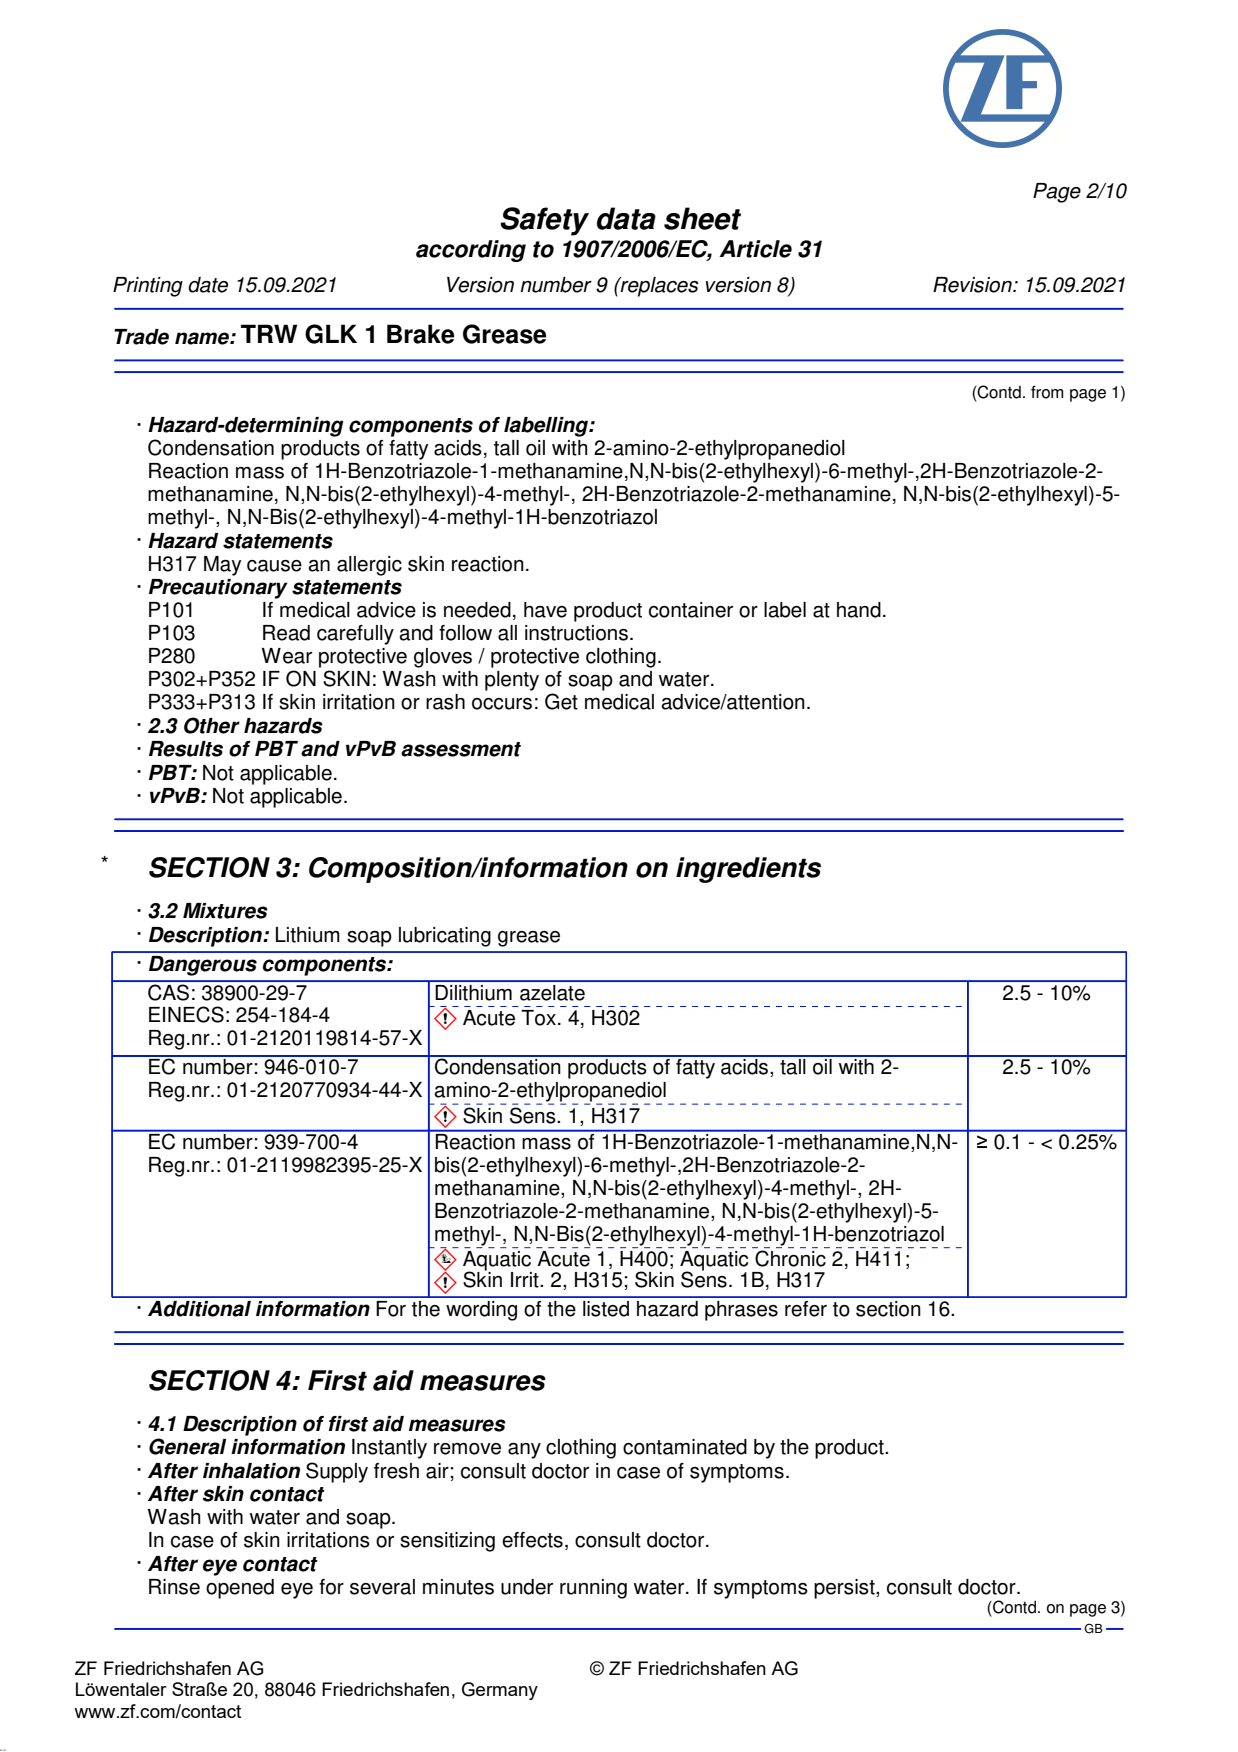  What do you see at coordinates (538, 1018) in the screenshot?
I see `Tox` at bounding box center [538, 1018].
